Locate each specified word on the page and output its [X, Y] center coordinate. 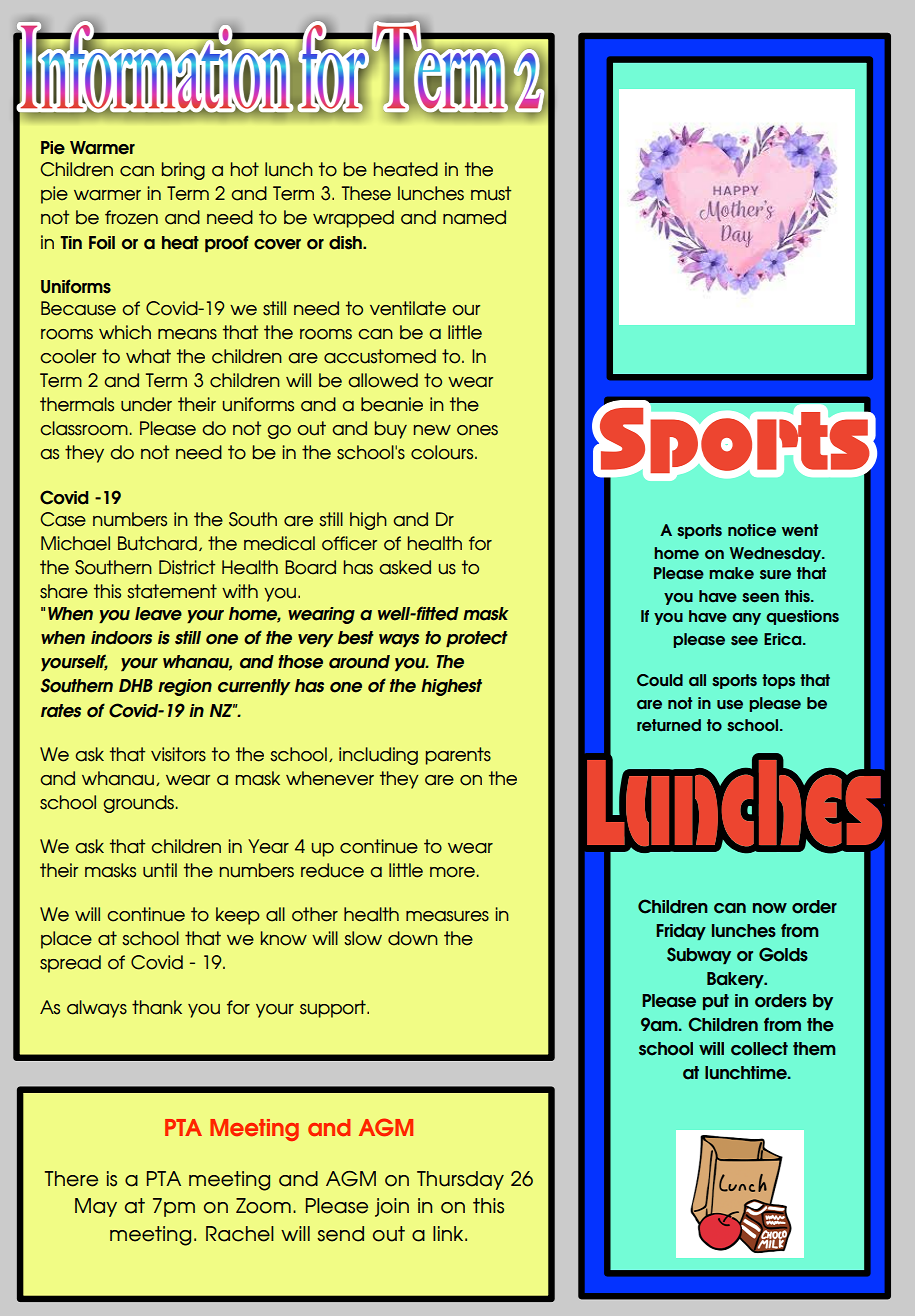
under [146, 404]
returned [669, 725]
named [474, 217]
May [96, 1207]
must [491, 193]
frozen [131, 217]
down [413, 938]
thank [157, 1007]
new [432, 430]
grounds [138, 804]
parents [458, 756]
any [746, 619]
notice [752, 530]
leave [158, 614]
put [716, 1002]
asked [405, 567]
